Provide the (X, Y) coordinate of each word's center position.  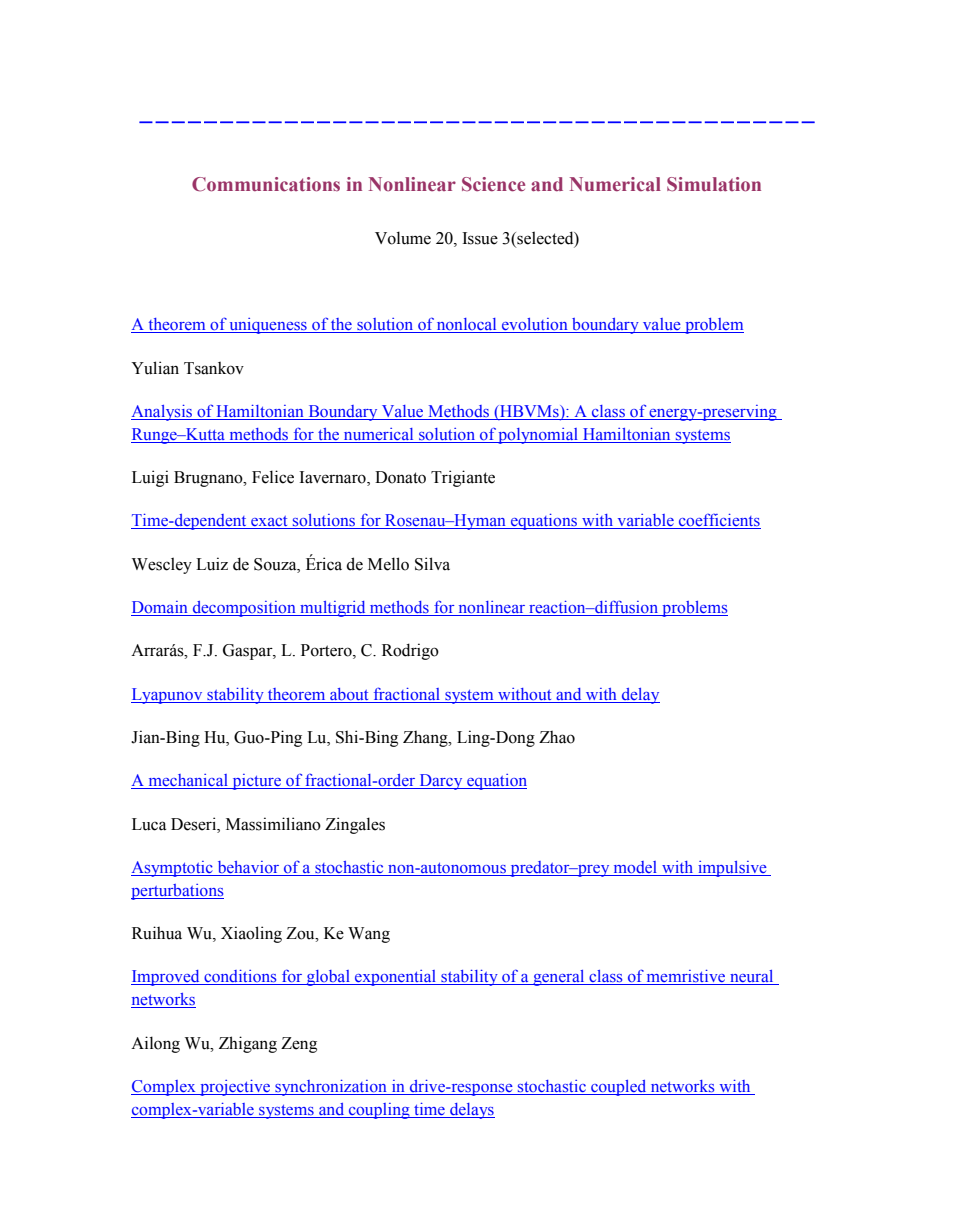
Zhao (557, 737)
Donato (400, 477)
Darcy (441, 782)
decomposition (244, 609)
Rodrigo (410, 651)
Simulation (714, 184)
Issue (480, 238)
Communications (266, 184)
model (635, 868)
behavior (248, 868)
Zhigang (248, 1044)
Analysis (163, 413)
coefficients (719, 521)
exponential (396, 978)
